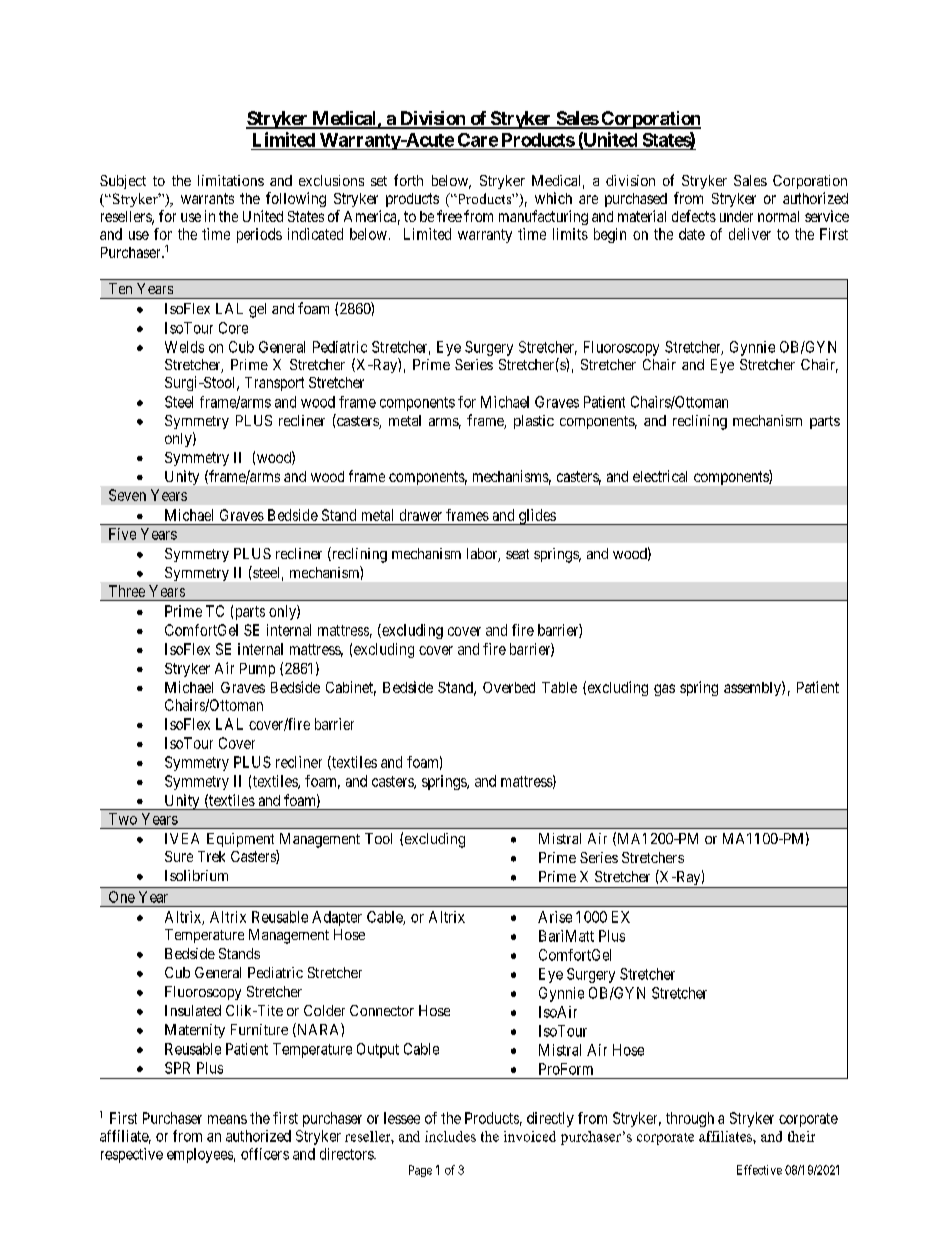  What do you see at coordinates (450, 1136) in the document?
I see `includes` at bounding box center [450, 1136].
